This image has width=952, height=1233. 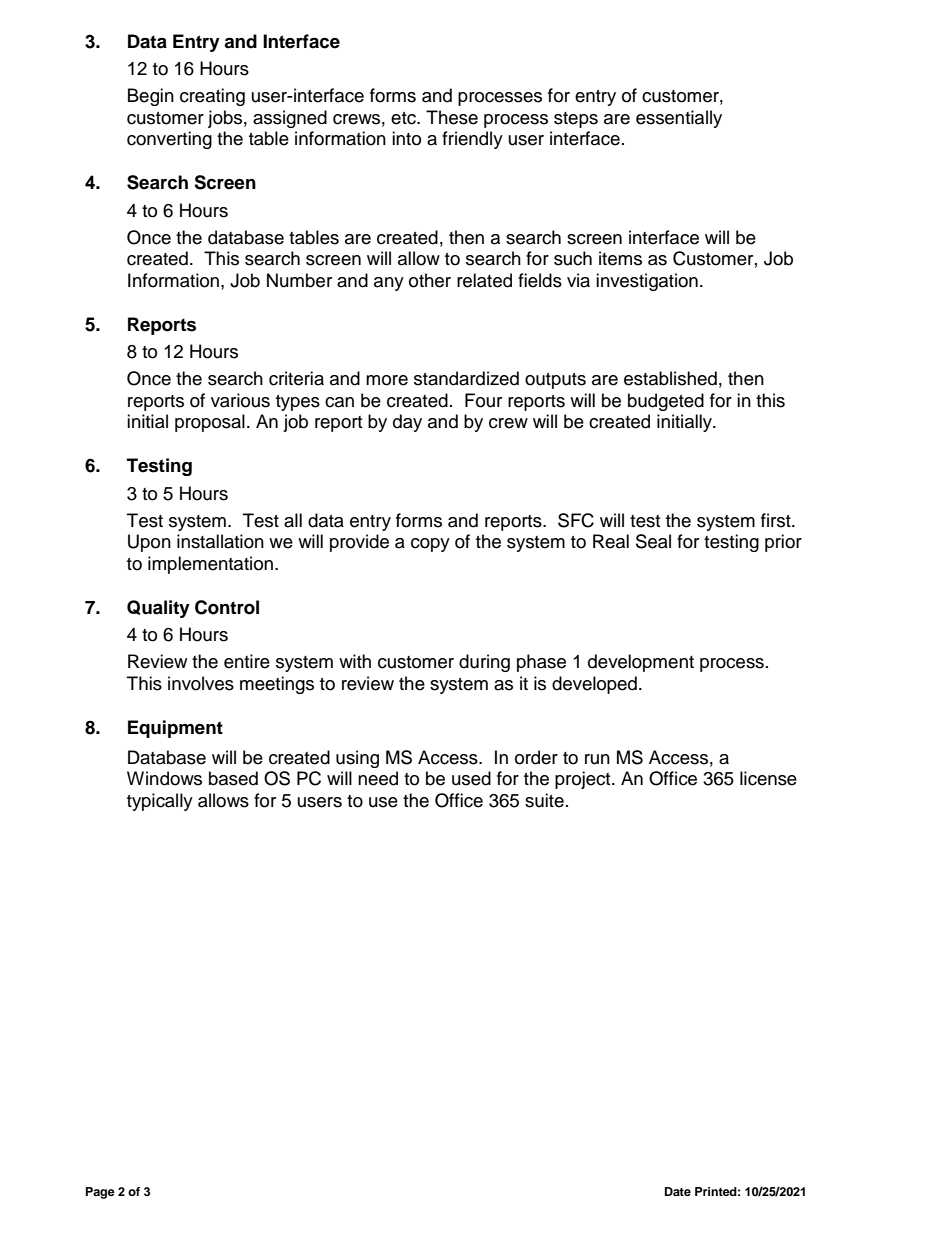 What do you see at coordinates (484, 663) in the image?
I see `during` at bounding box center [484, 663].
